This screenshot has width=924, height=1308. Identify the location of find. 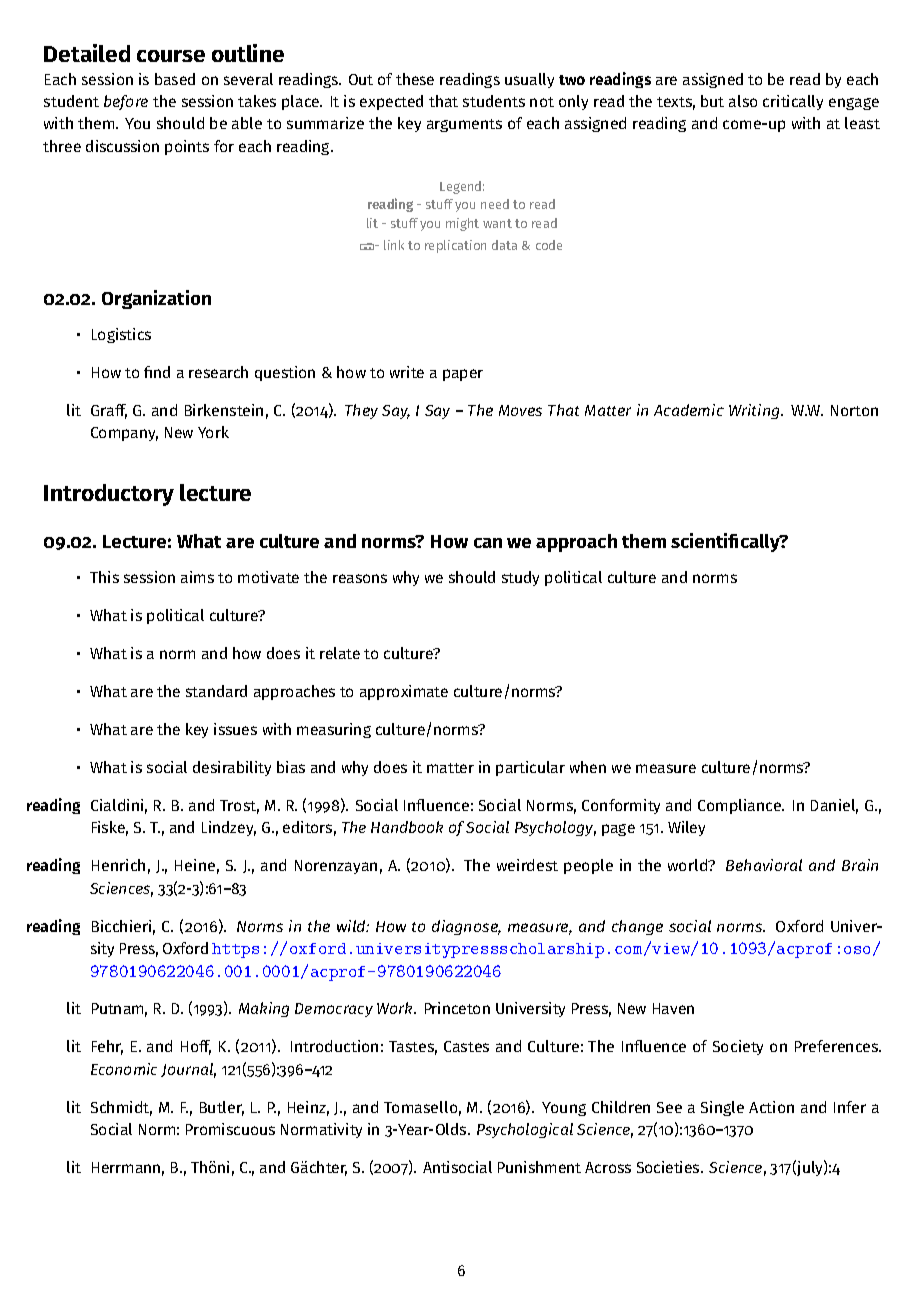
(157, 372).
